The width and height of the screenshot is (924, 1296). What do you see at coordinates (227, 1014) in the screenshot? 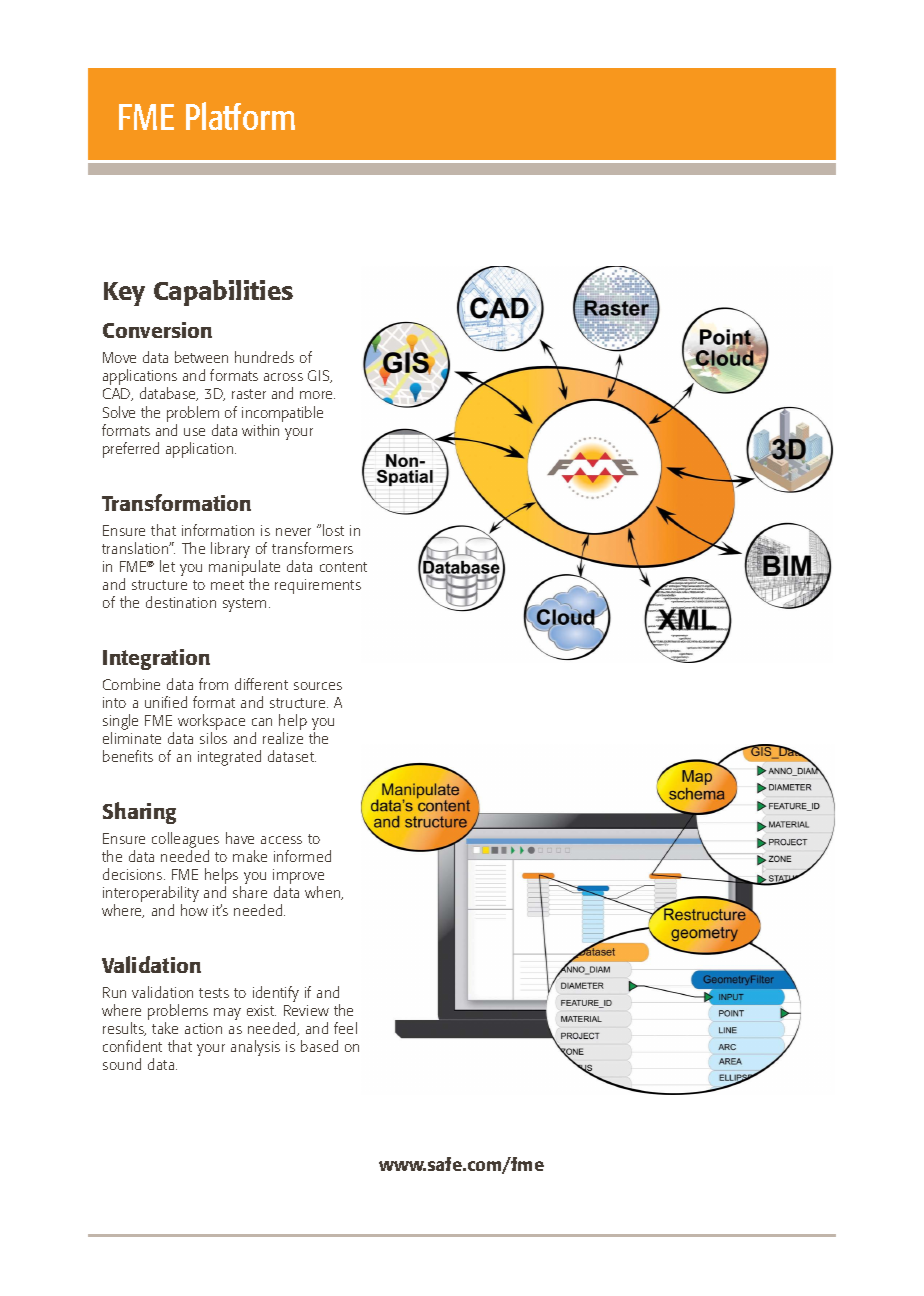
I see `may` at bounding box center [227, 1014].
